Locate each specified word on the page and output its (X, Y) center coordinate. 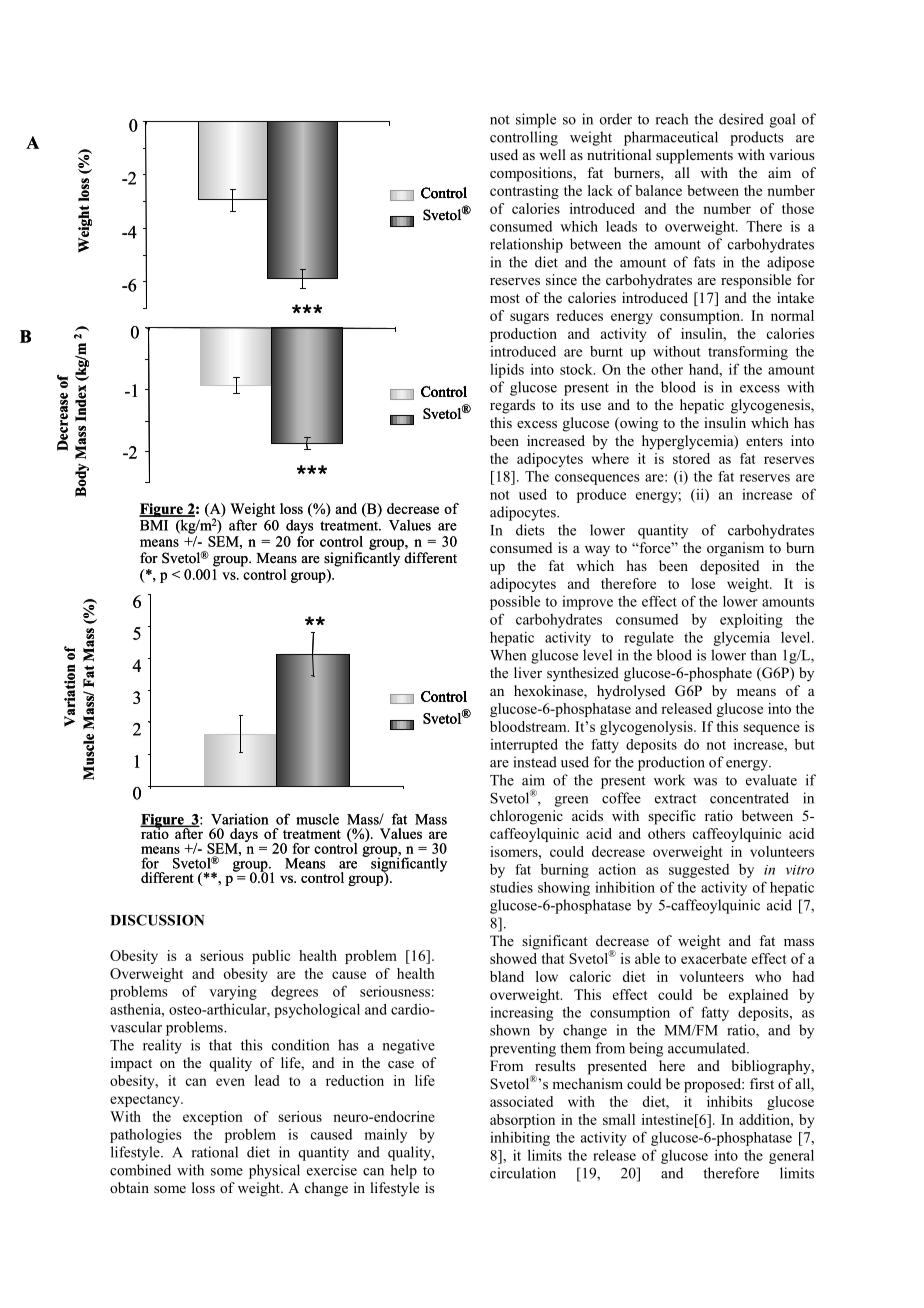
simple (536, 120)
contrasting (524, 192)
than (763, 655)
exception (213, 1118)
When (508, 655)
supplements (694, 156)
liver (528, 672)
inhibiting (520, 1139)
